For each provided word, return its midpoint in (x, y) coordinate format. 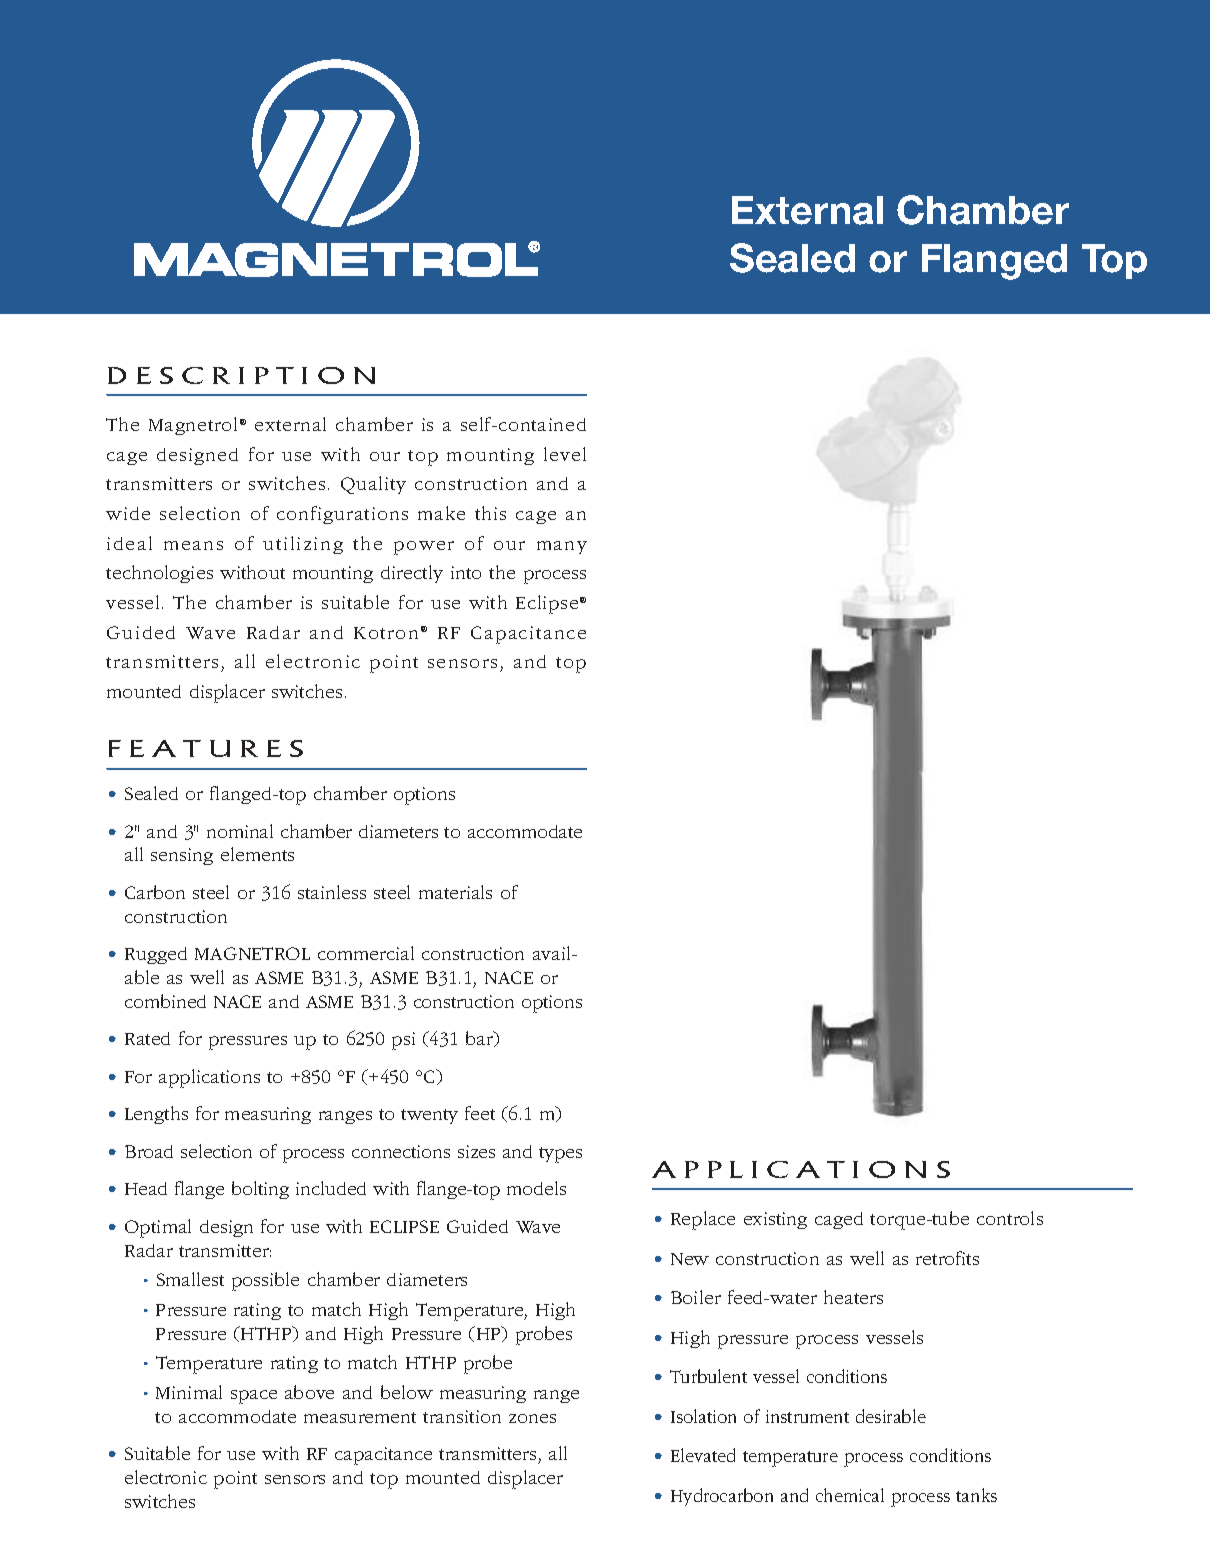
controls (1010, 1218)
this (490, 513)
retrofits (947, 1258)
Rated (147, 1038)
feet (480, 1113)
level (565, 454)
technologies (159, 574)
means (193, 545)
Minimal (189, 1392)
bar (481, 1039)
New (690, 1259)
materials (455, 892)
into (466, 572)
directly (412, 574)
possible (265, 1281)
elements (257, 854)
